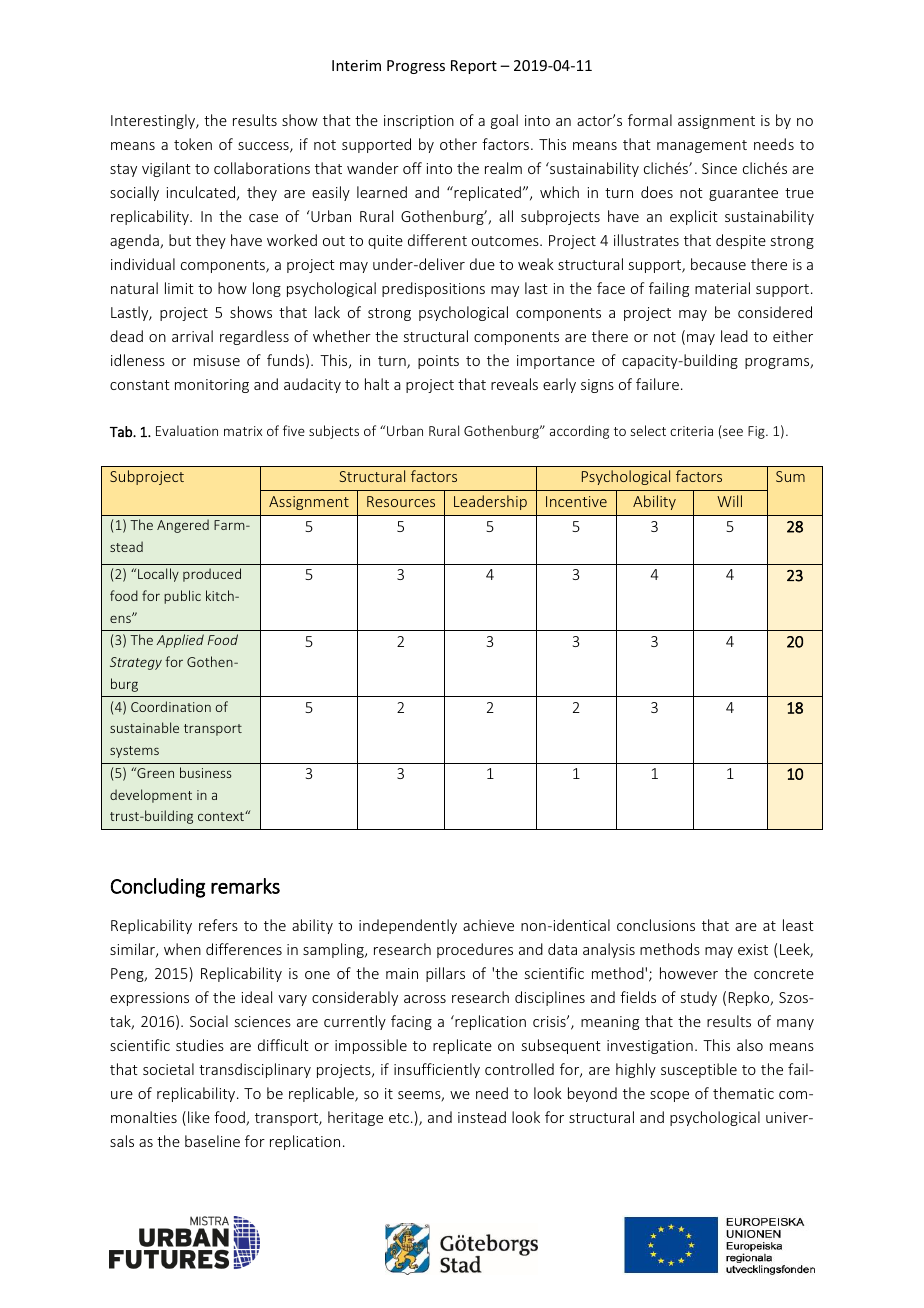 Image resolution: width=924 pixels, height=1308 pixels. I want to click on points, so click(438, 362).
